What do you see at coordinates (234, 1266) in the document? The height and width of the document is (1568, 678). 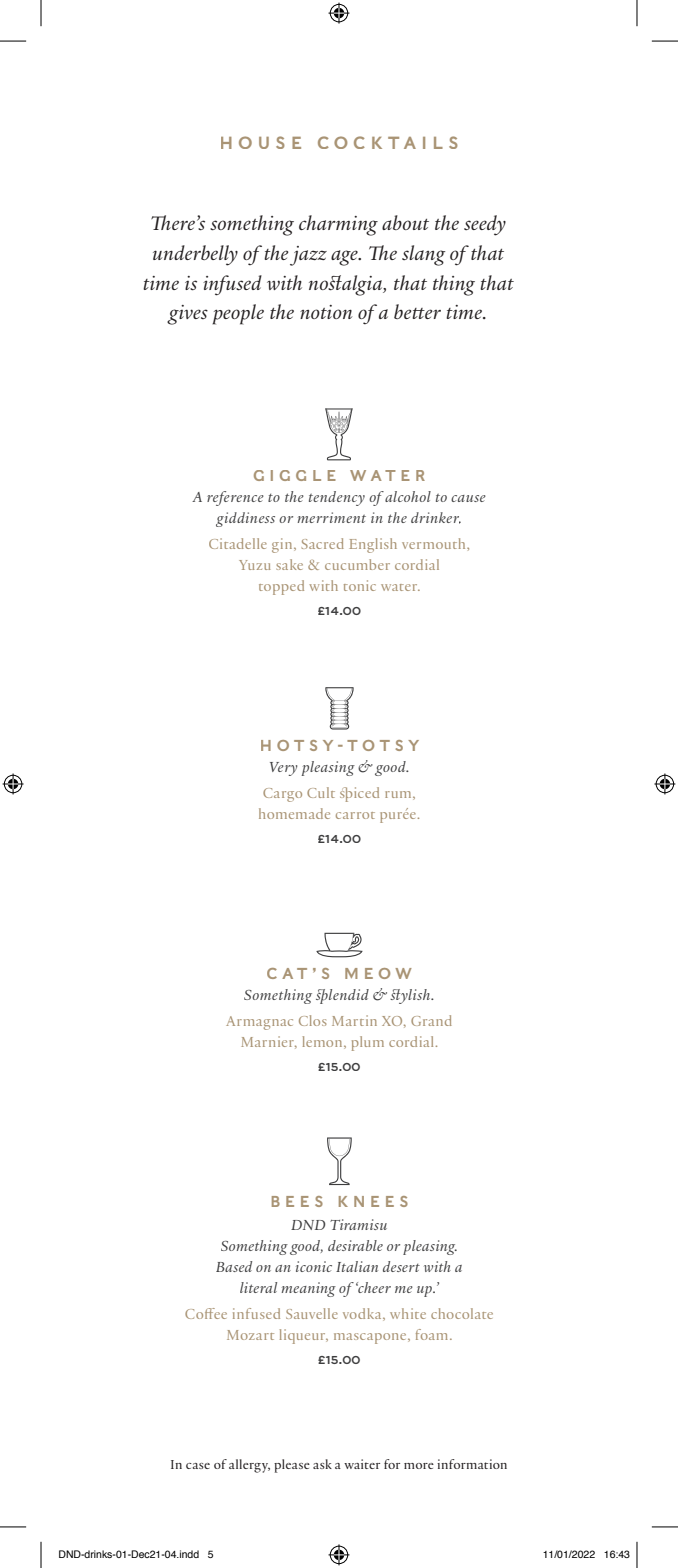 I see `Based` at bounding box center [234, 1266].
